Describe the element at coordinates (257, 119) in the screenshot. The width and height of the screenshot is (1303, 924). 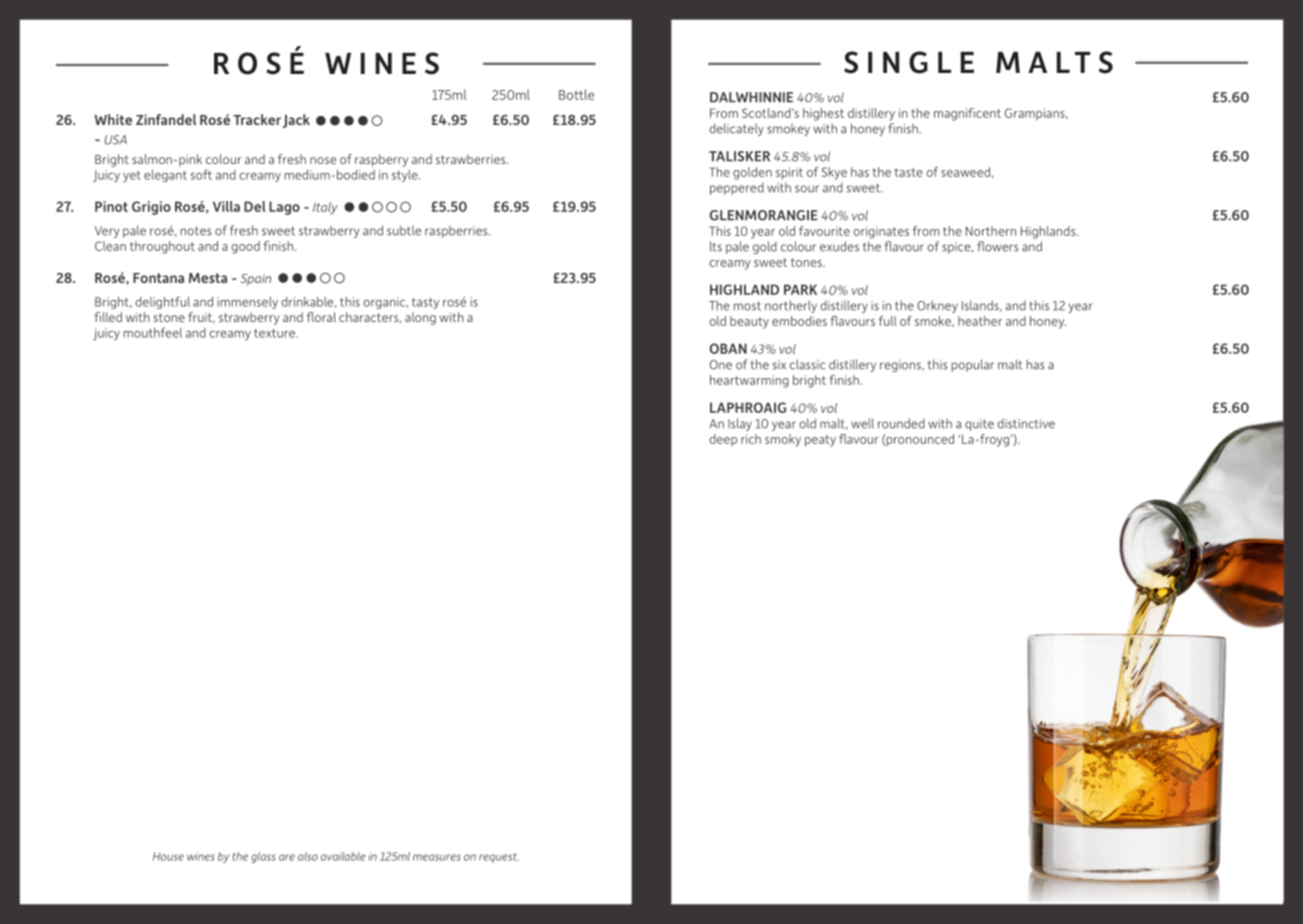
I see `Tracker` at that location.
